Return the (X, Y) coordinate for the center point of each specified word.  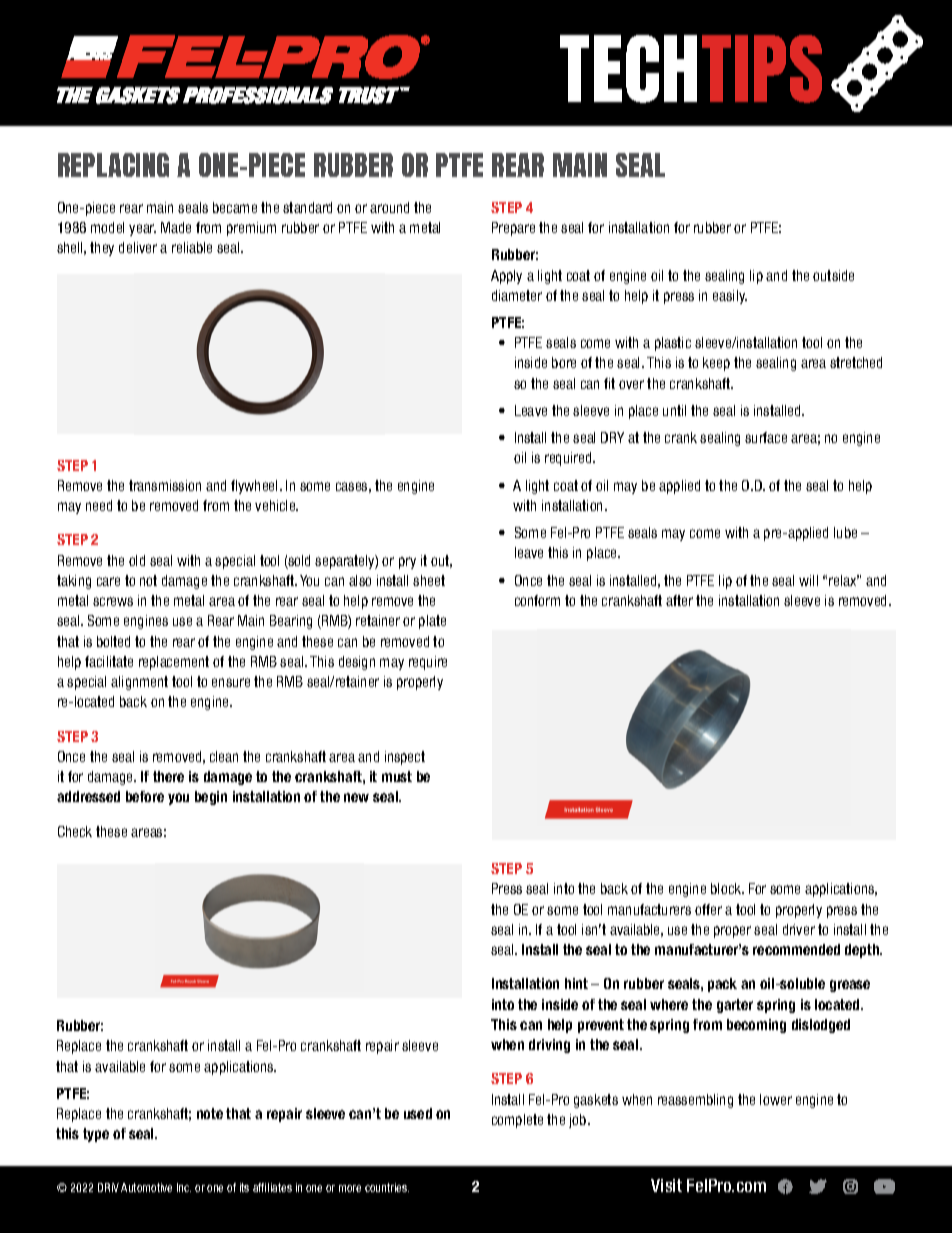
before (145, 796)
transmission (165, 485)
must (397, 776)
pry (407, 563)
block (727, 888)
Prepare (513, 229)
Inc (184, 1187)
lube (845, 532)
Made (176, 227)
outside (833, 275)
